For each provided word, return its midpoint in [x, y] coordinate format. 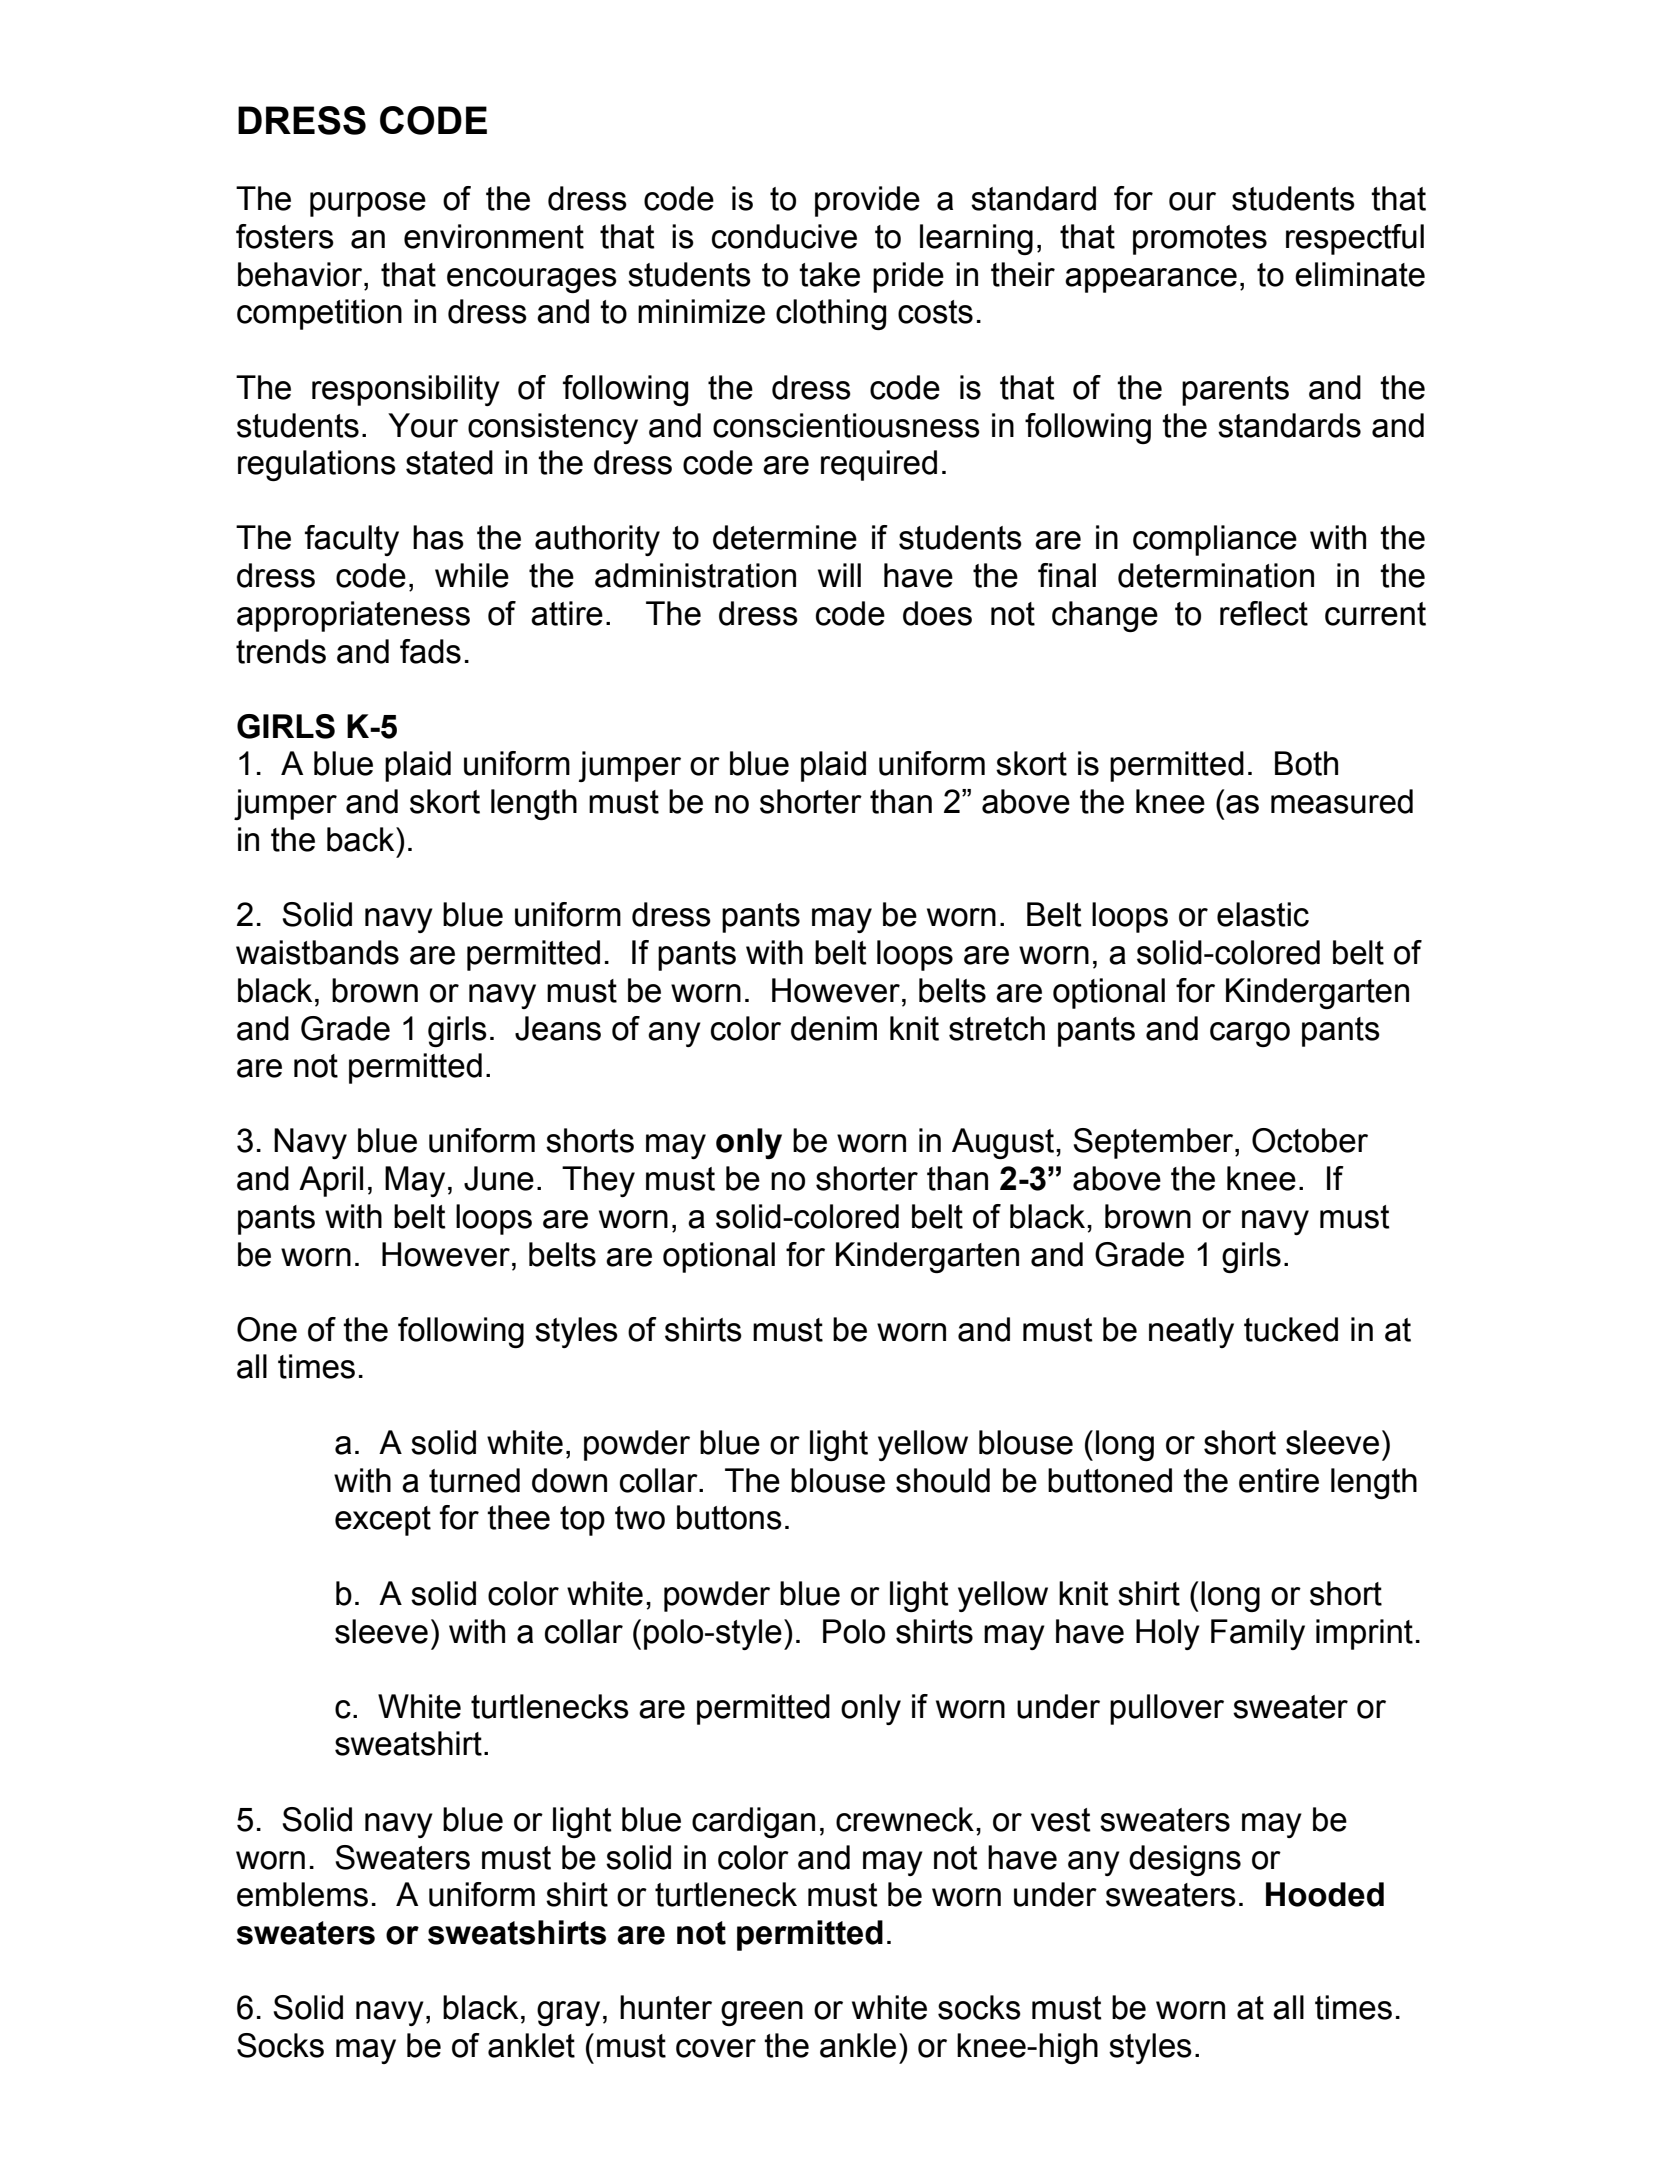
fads [430, 651]
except [383, 1521]
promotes [1200, 240]
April [331, 1181]
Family [1258, 1634]
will [839, 575]
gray [568, 2013]
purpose [368, 204]
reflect [1264, 613]
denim [834, 1028]
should [943, 1480]
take [829, 274]
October [1310, 1140]
